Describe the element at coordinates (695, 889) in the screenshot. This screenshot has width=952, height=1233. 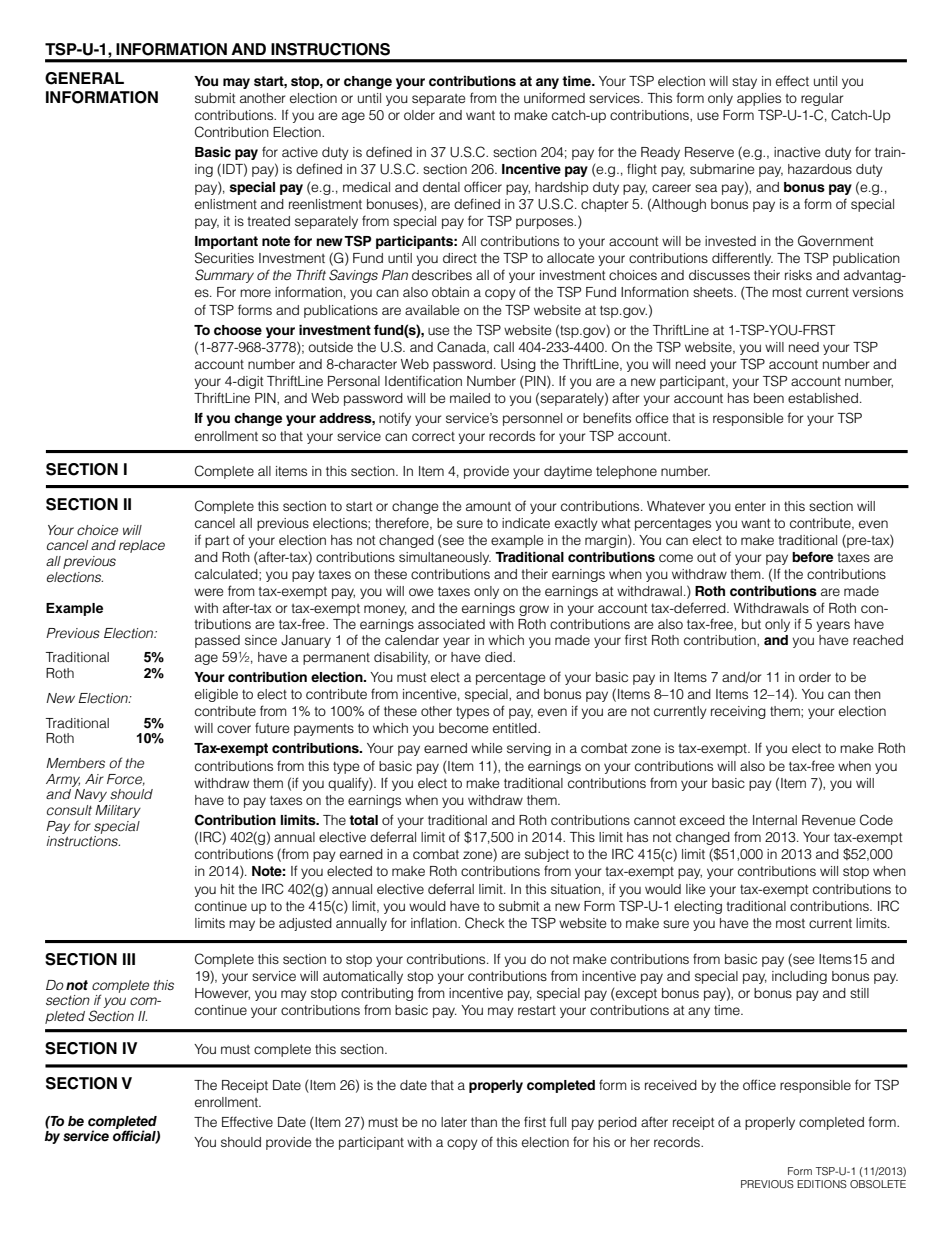
I see `like` at that location.
